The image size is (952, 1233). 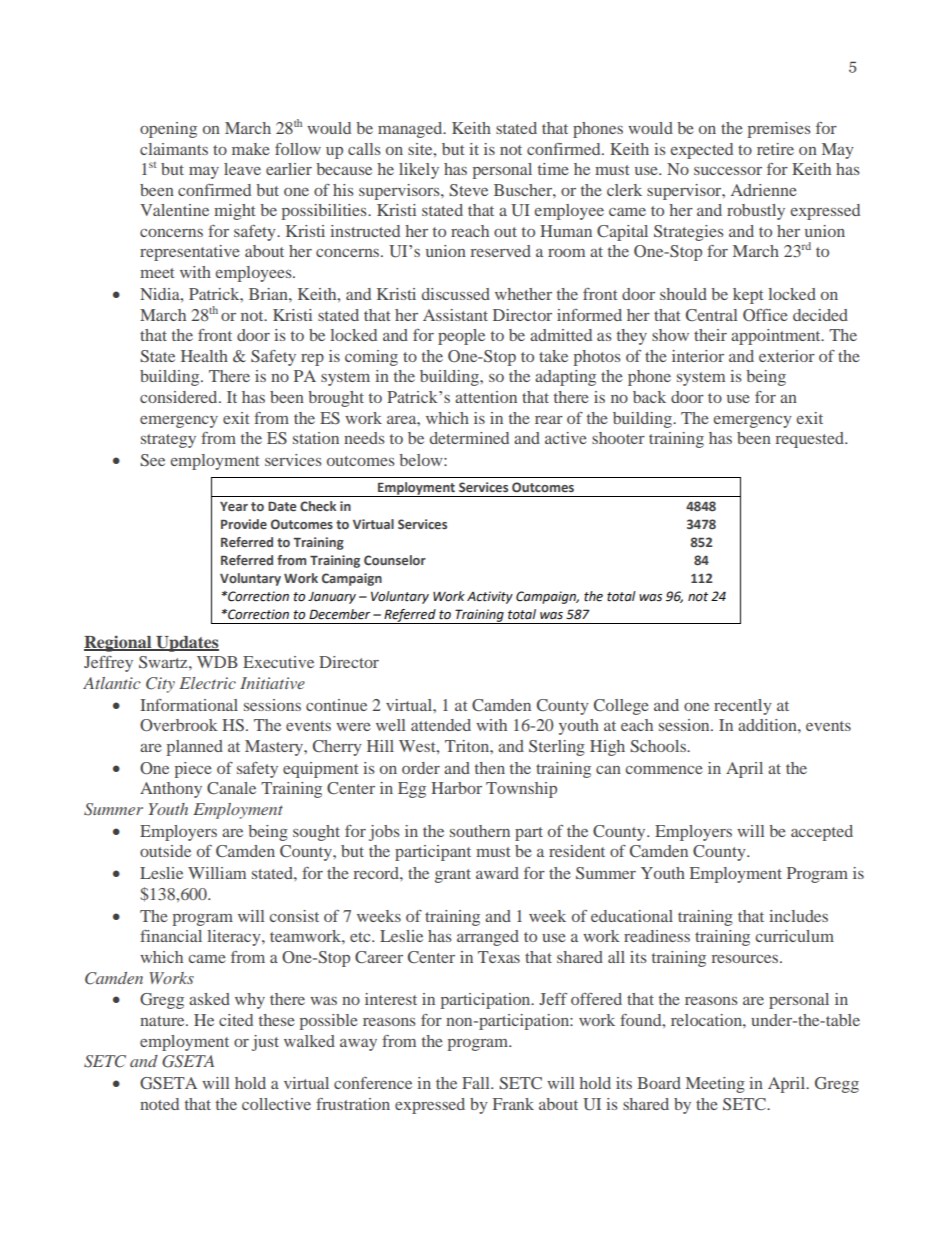 I want to click on outside, so click(x=165, y=851).
